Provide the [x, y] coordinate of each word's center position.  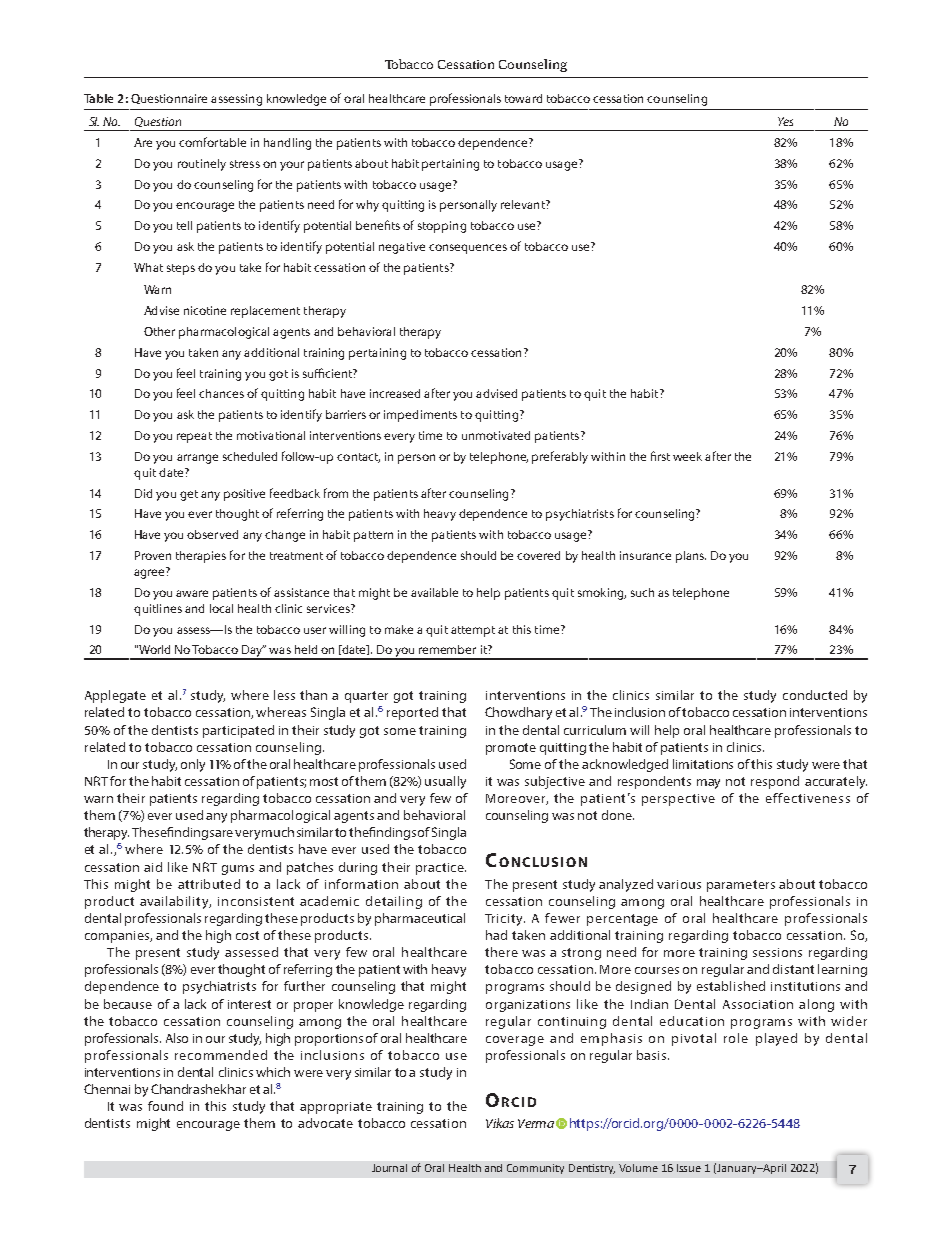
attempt [473, 631]
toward [523, 98]
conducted [815, 695]
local [221, 608]
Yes [785, 121]
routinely [202, 165]
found [165, 1106]
